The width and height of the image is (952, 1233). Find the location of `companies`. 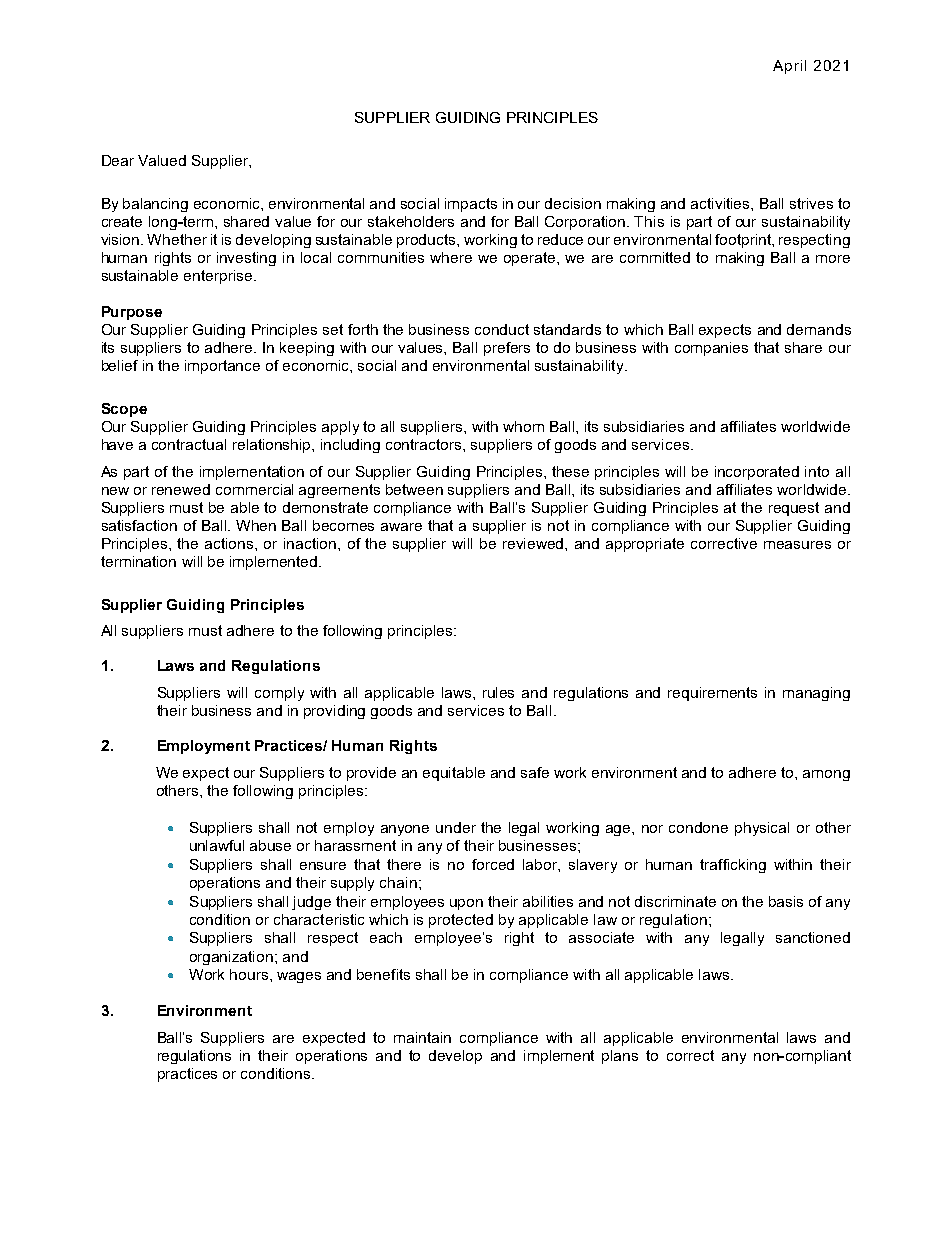

companies is located at coordinates (711, 349).
